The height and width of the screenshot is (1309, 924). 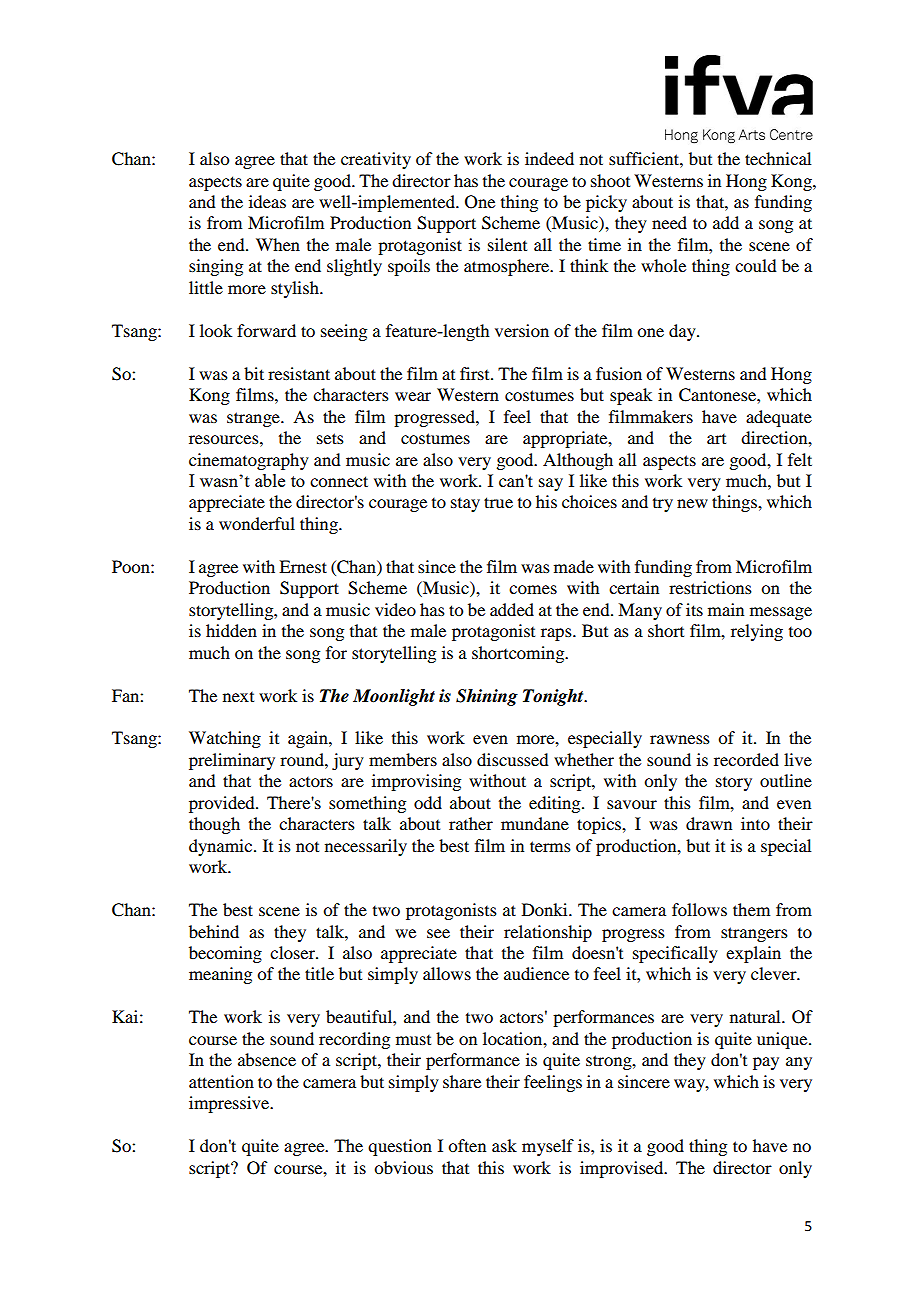 I want to click on next, so click(x=238, y=697).
